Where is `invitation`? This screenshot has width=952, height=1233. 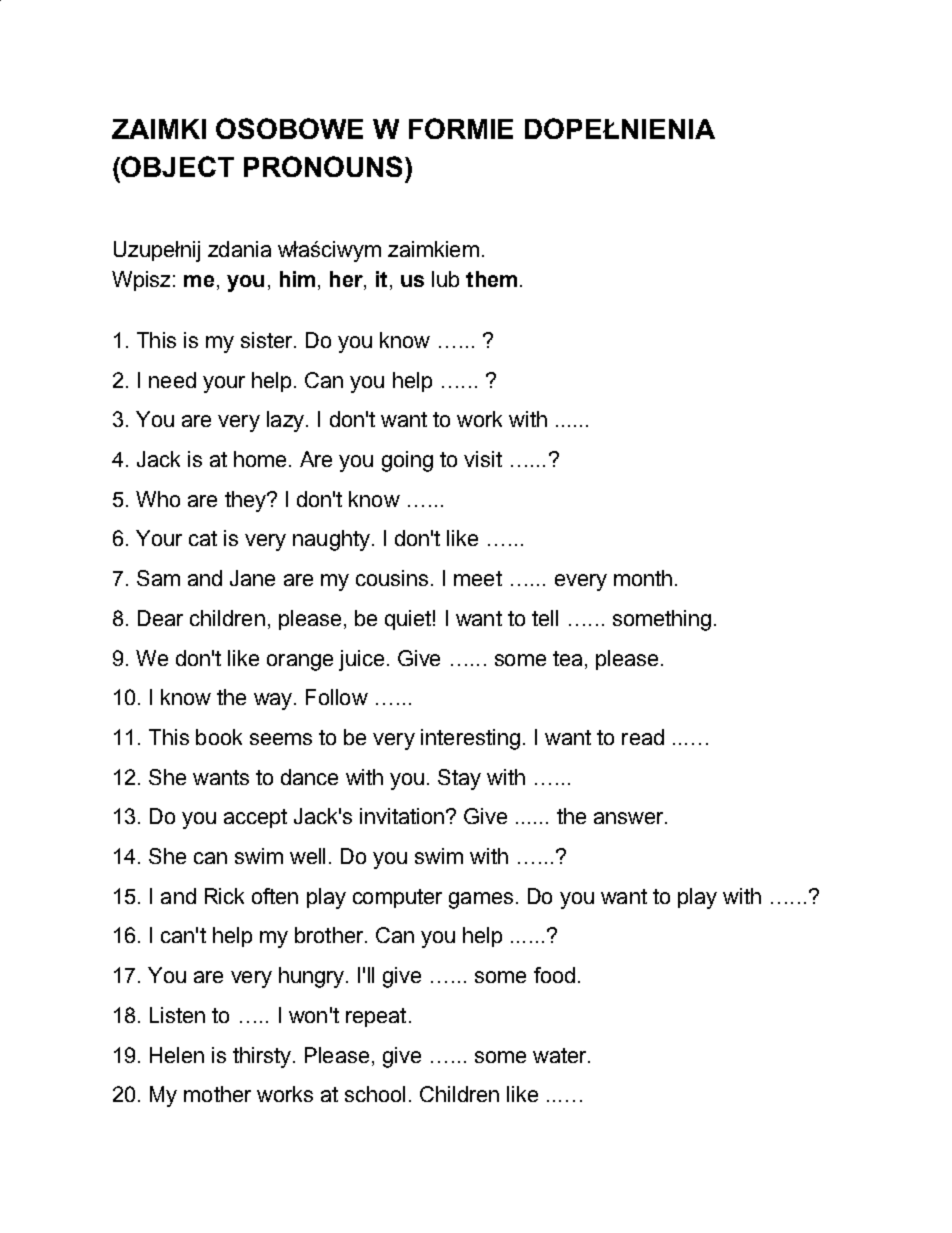
invitation is located at coordinates (402, 816).
